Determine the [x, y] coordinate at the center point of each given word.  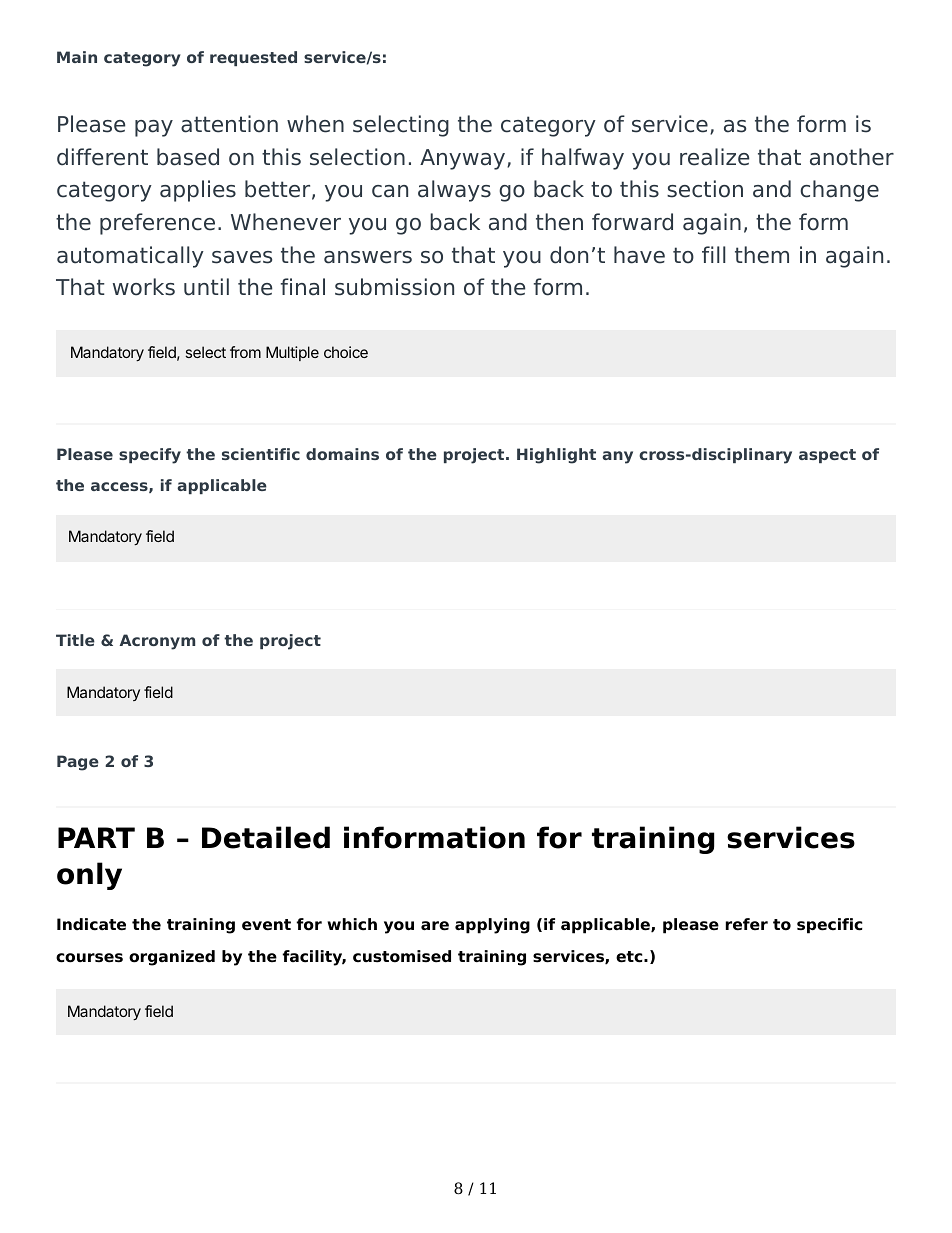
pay [154, 128]
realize [714, 157]
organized [172, 958]
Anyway [464, 159]
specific [829, 926]
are [435, 926]
